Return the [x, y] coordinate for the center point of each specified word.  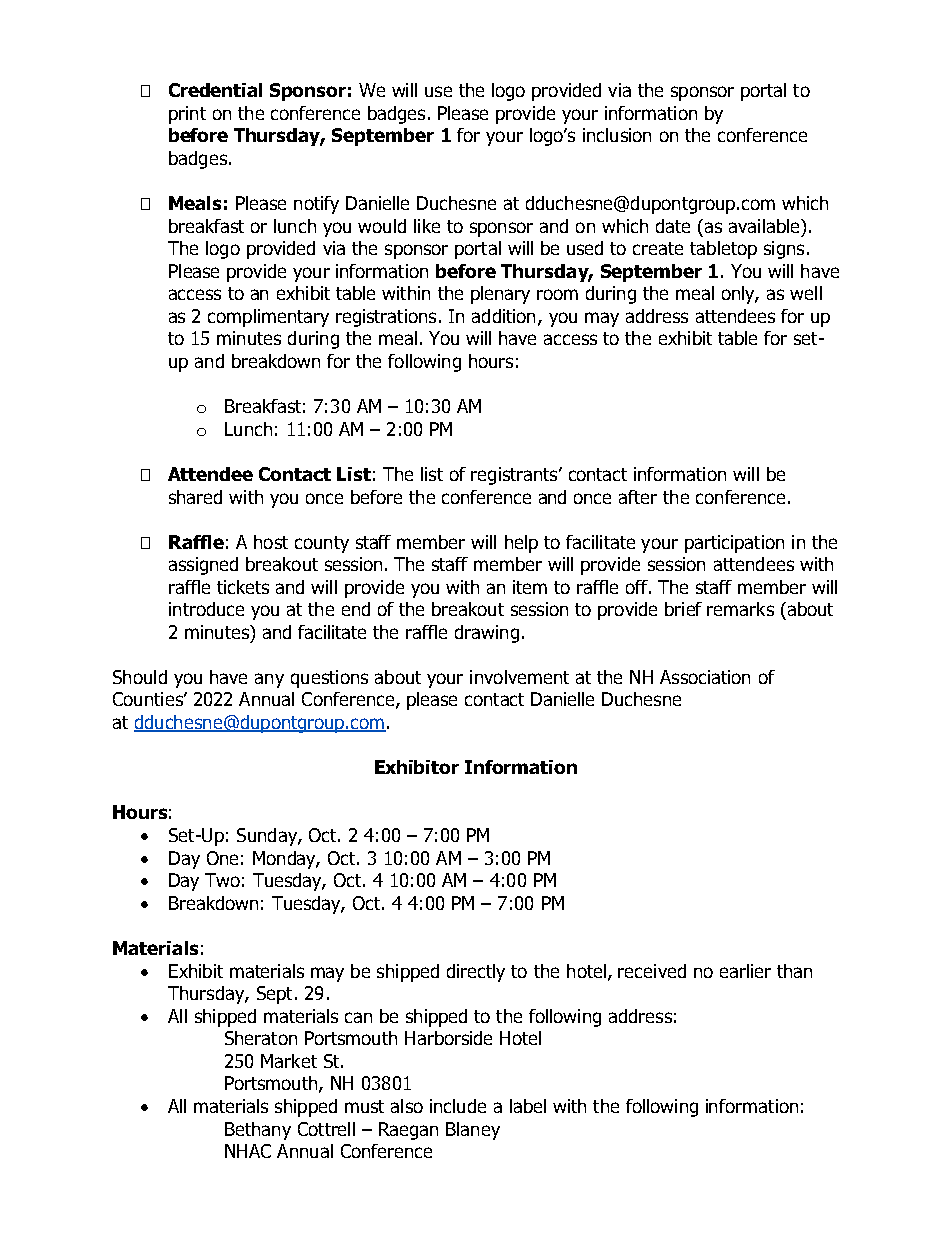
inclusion [617, 135]
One [222, 858]
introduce [206, 609]
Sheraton [261, 1038]
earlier [745, 971]
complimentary [268, 318]
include [458, 1106]
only [740, 295]
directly [476, 973]
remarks [740, 609]
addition [503, 316]
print [187, 115]
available [765, 226]
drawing [487, 634]
